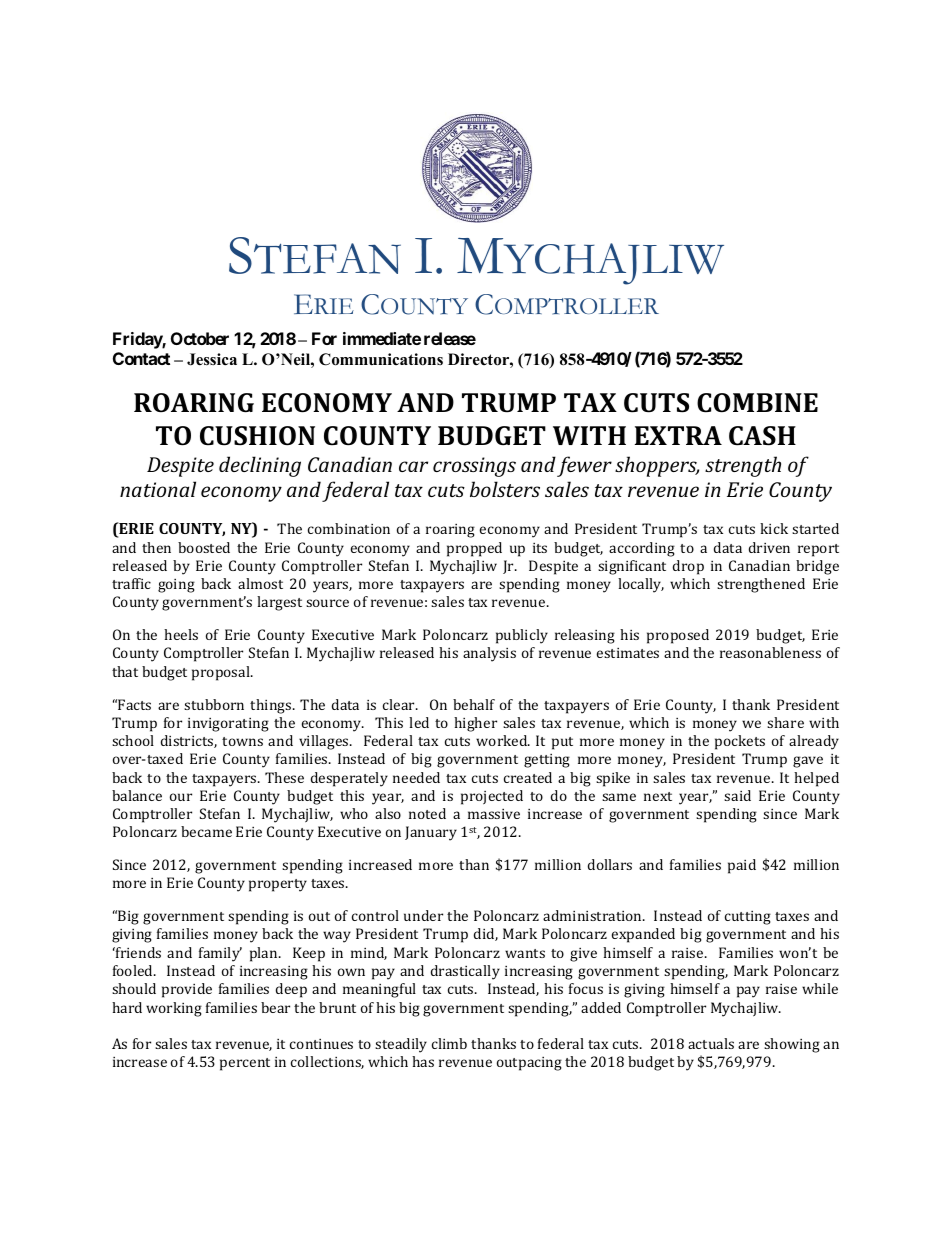 This screenshot has width=952, height=1233. I want to click on going, so click(176, 586).
